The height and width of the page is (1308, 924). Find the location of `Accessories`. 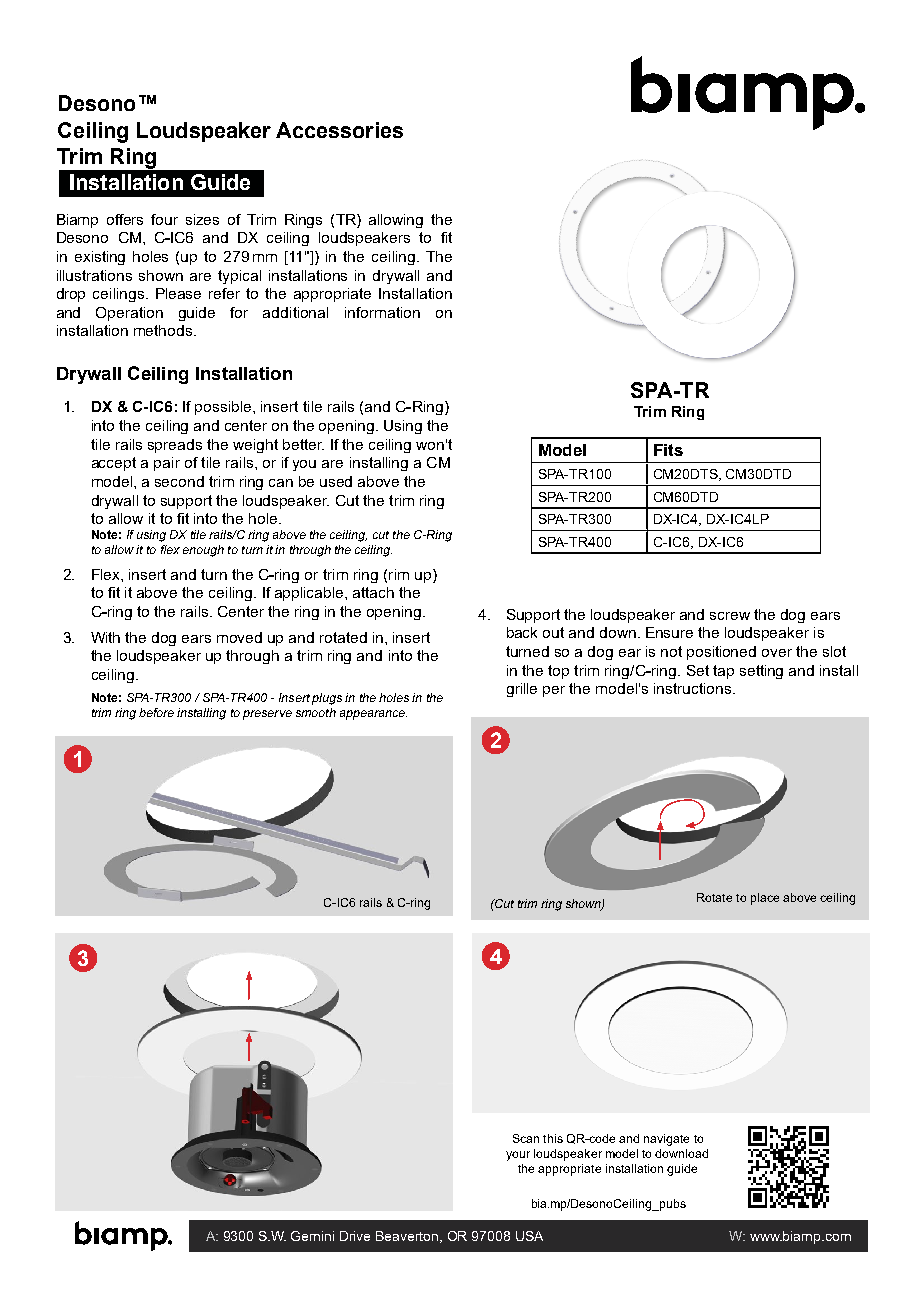

Accessories is located at coordinates (339, 130).
